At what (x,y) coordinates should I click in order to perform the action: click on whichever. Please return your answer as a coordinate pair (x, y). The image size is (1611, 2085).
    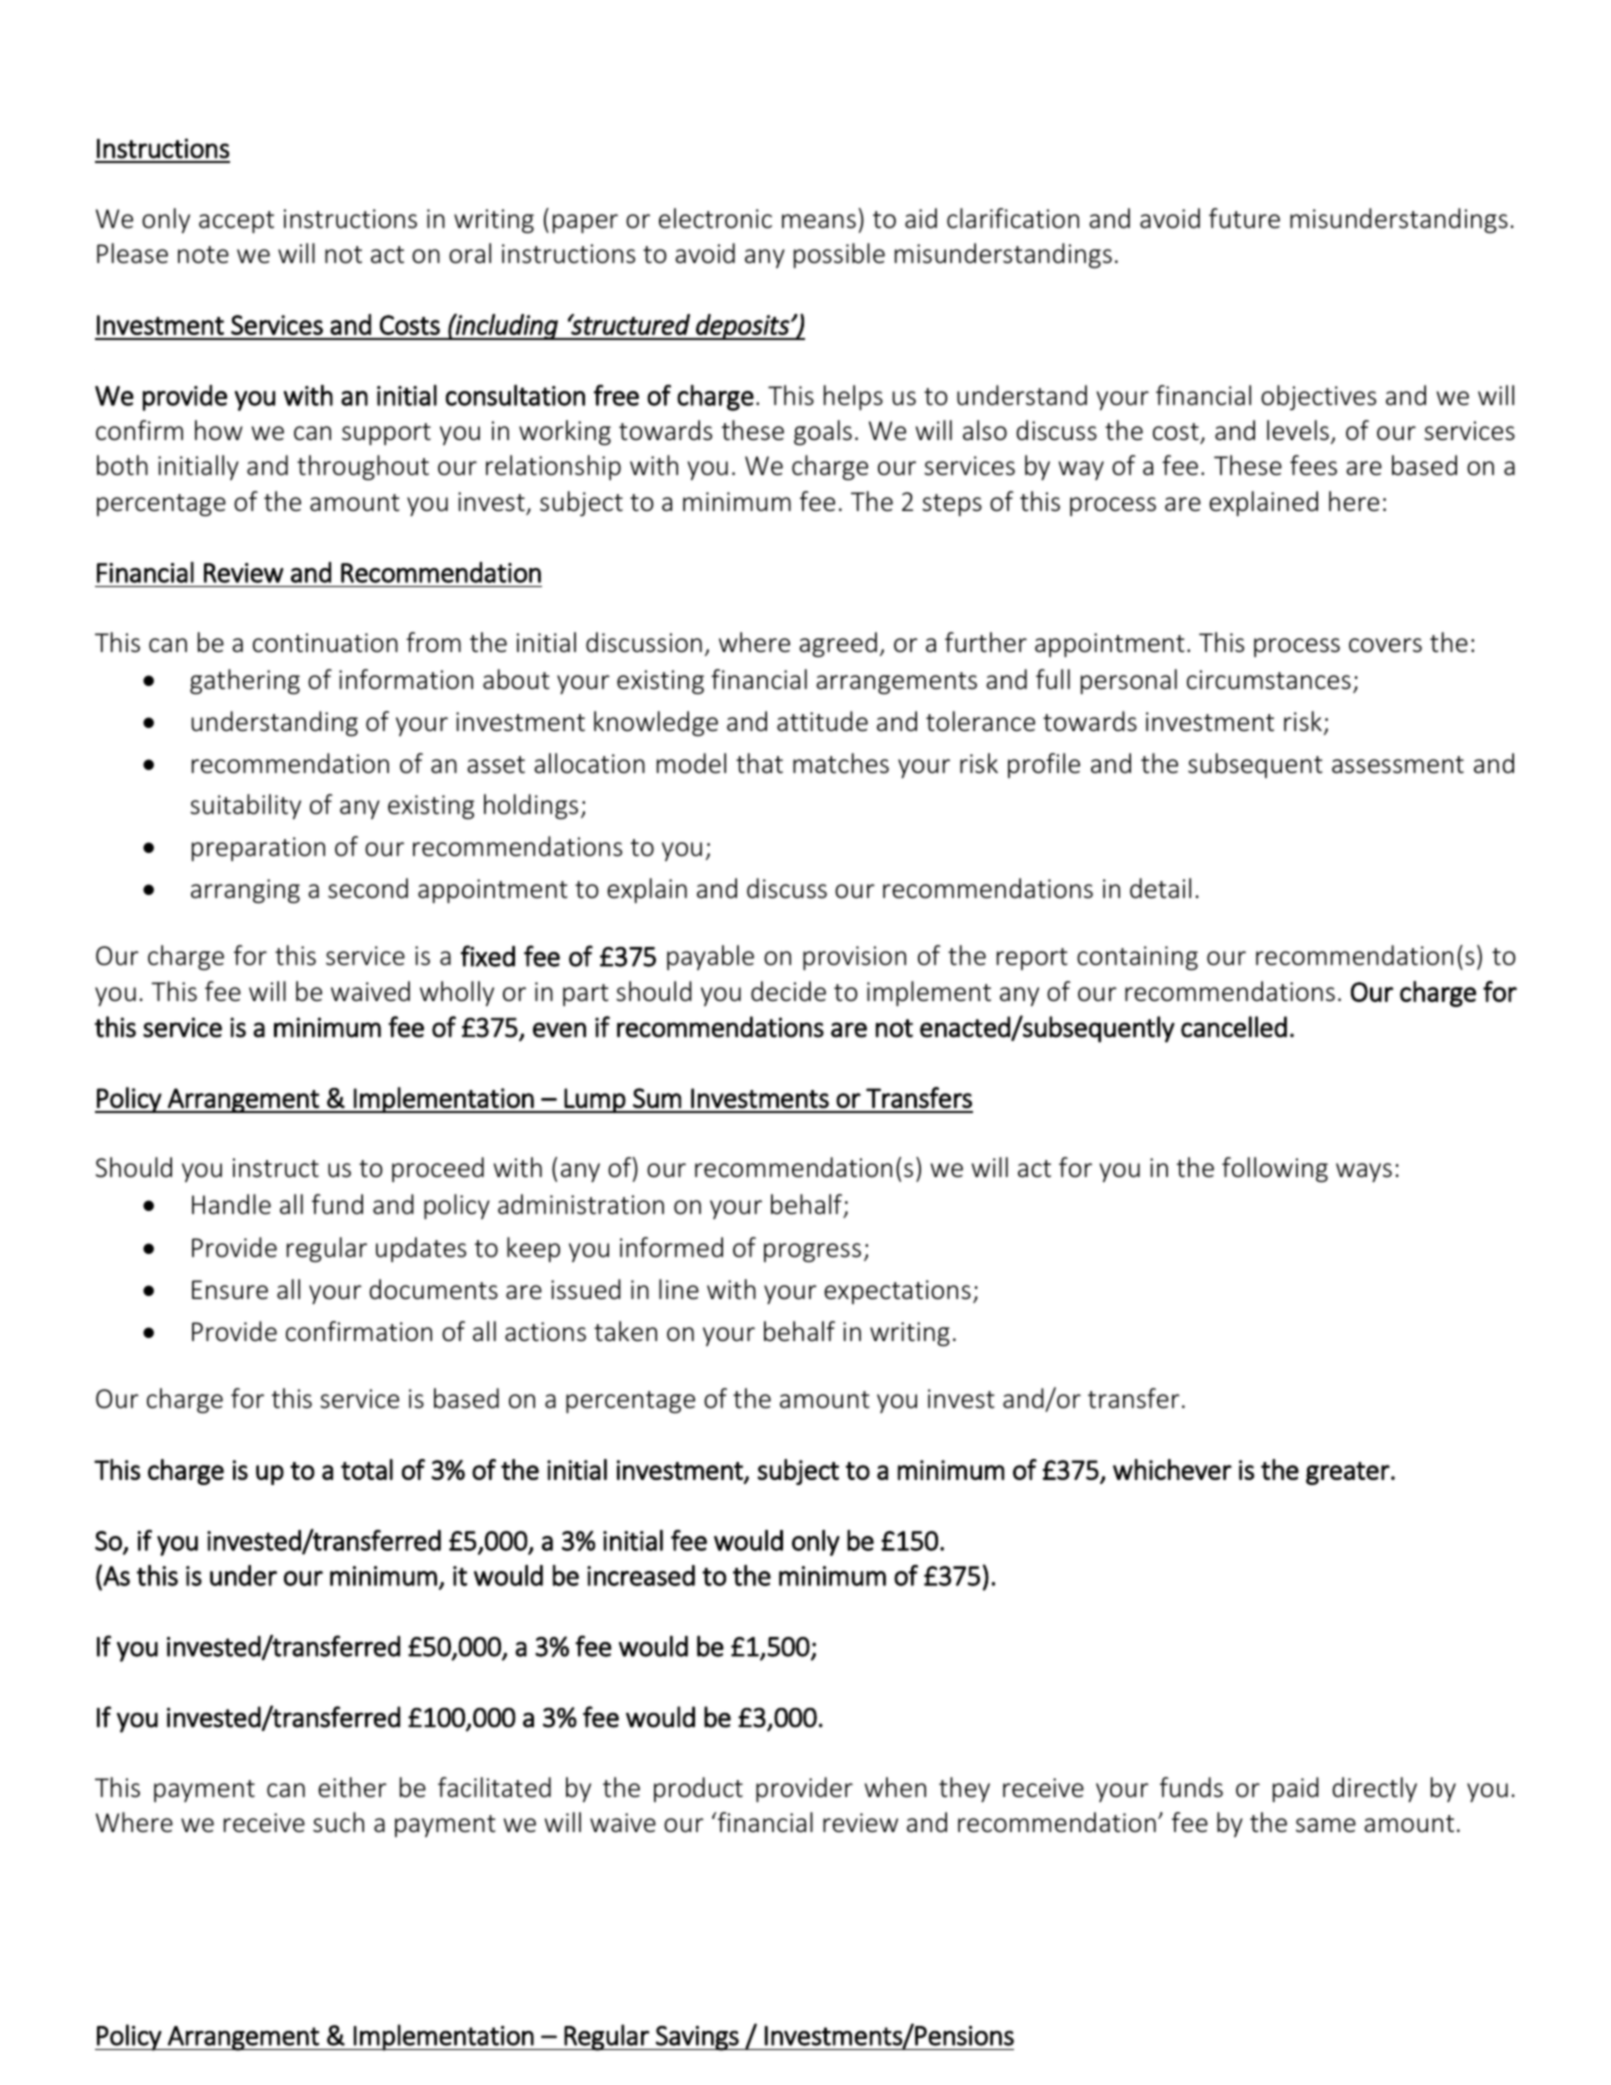
    Looking at the image, I should click on (1172, 1469).
